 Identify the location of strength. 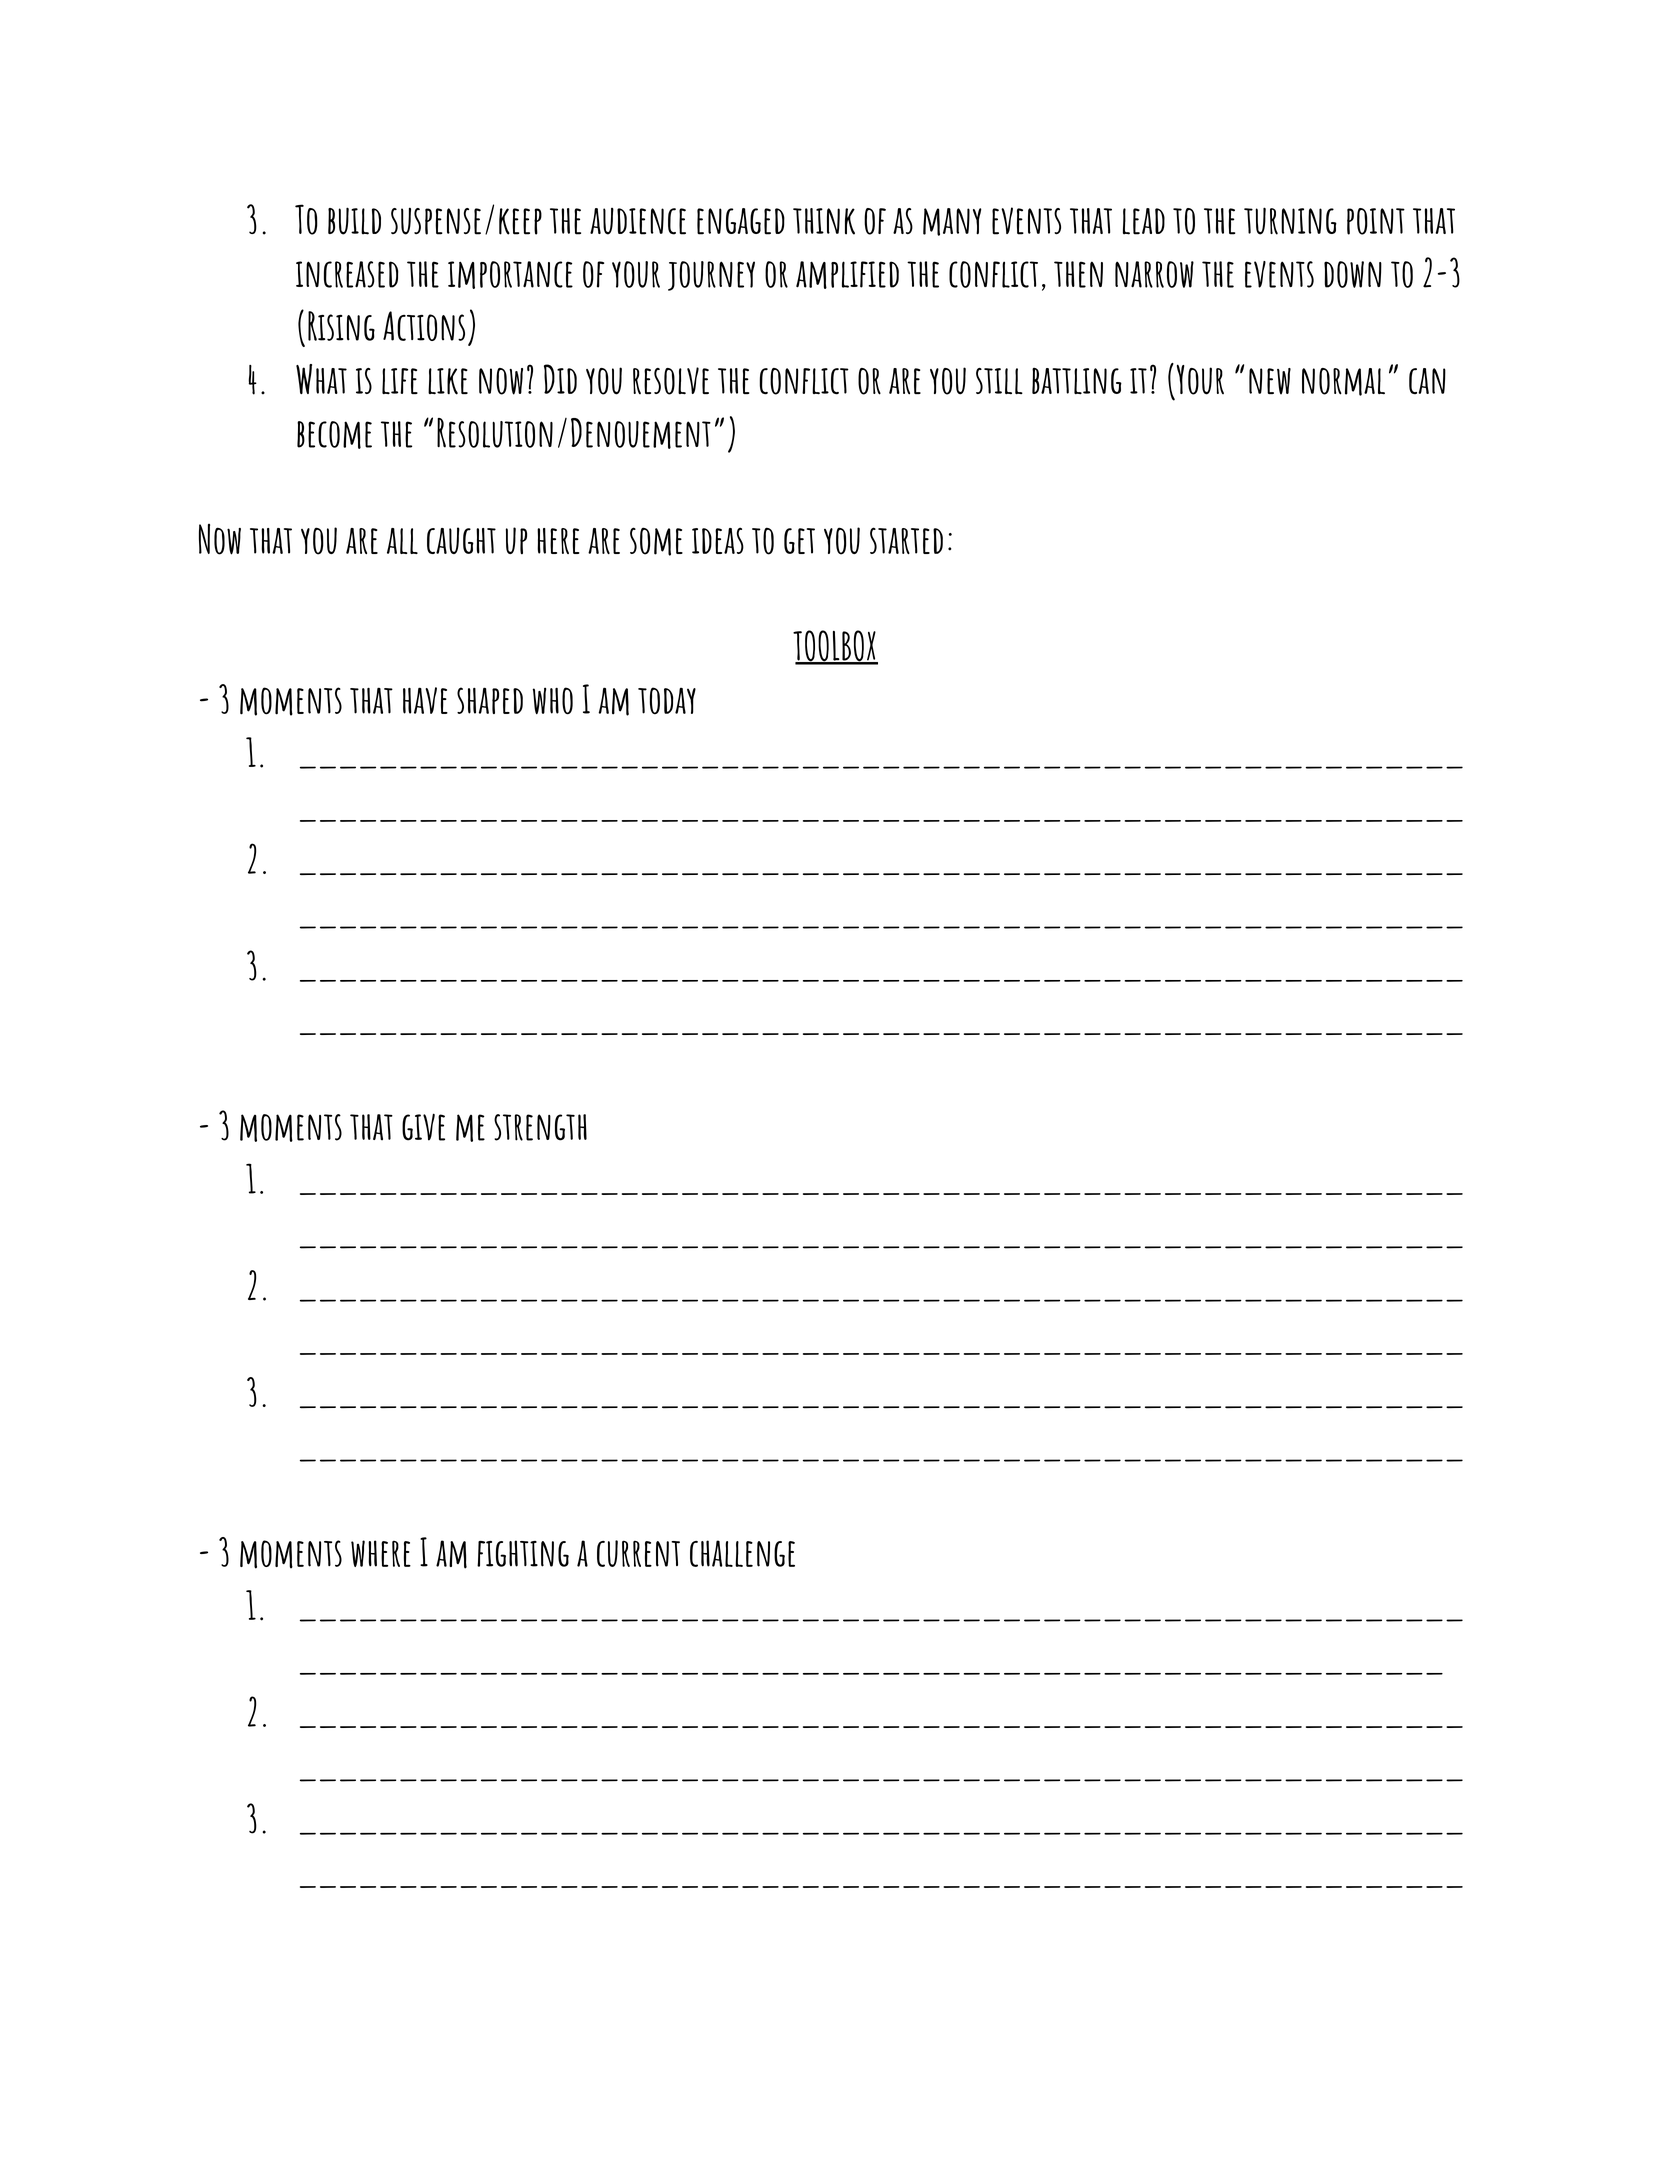
(540, 1127).
